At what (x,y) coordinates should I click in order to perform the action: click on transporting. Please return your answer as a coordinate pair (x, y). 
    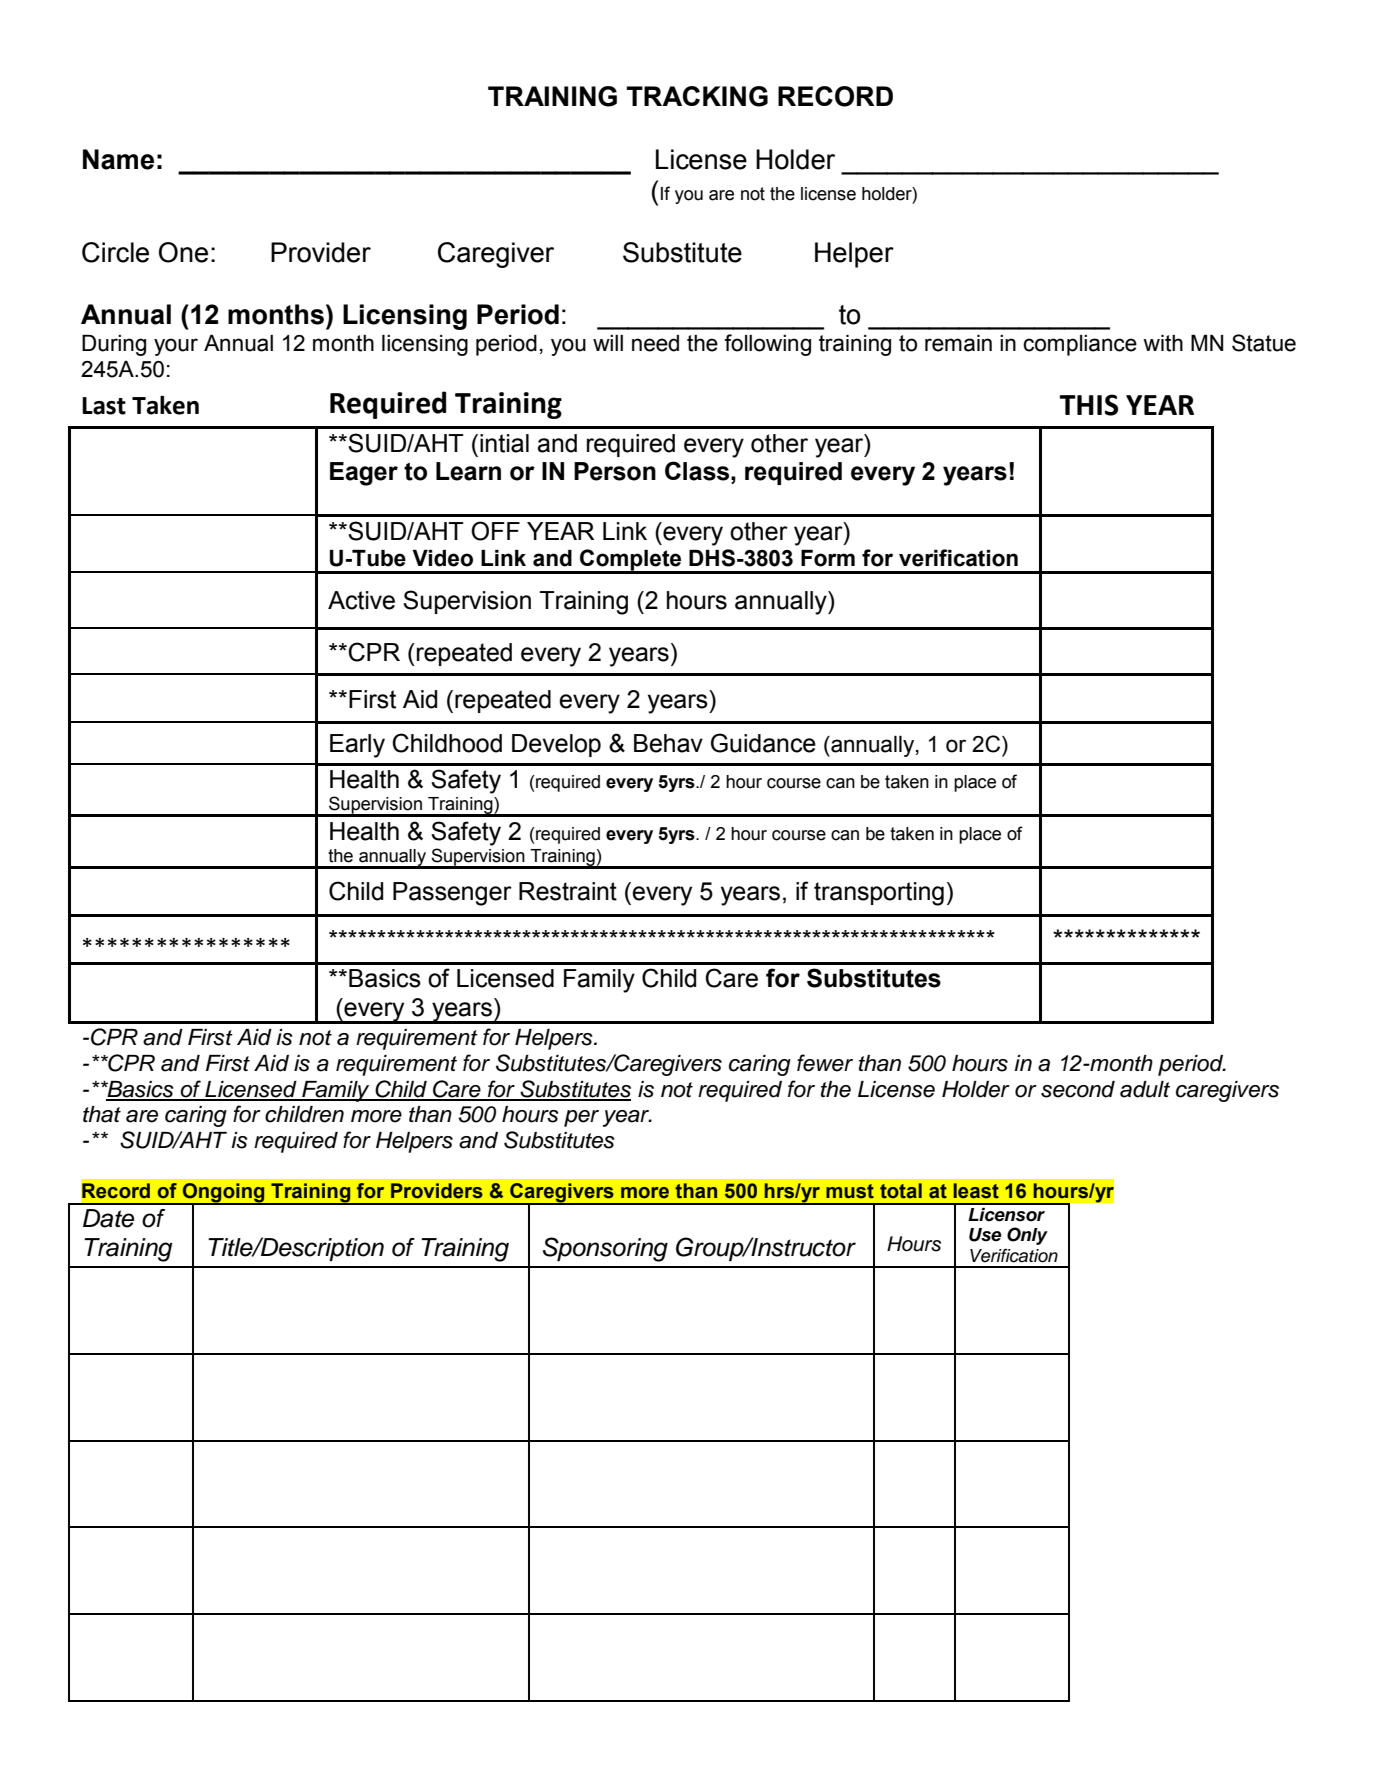
    Looking at the image, I should click on (879, 894).
